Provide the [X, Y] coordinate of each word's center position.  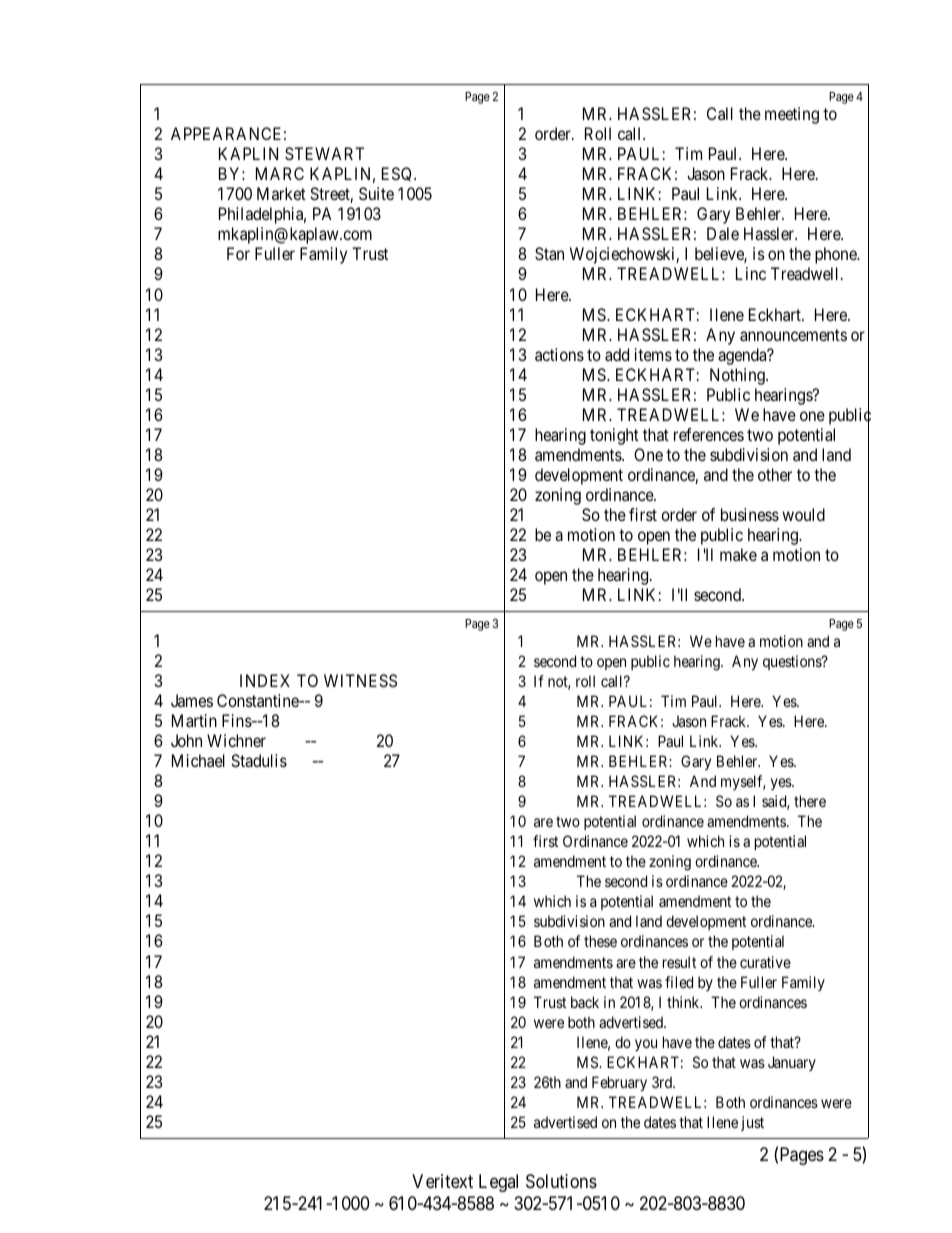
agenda [743, 356]
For [238, 253]
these [600, 941]
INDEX [265, 680]
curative [765, 962]
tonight [614, 436]
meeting [792, 115]
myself [743, 782]
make [738, 554]
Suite [376, 193]
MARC [280, 173]
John [186, 740]
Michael [198, 760]
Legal [498, 1183]
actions [559, 354]
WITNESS [360, 680]
